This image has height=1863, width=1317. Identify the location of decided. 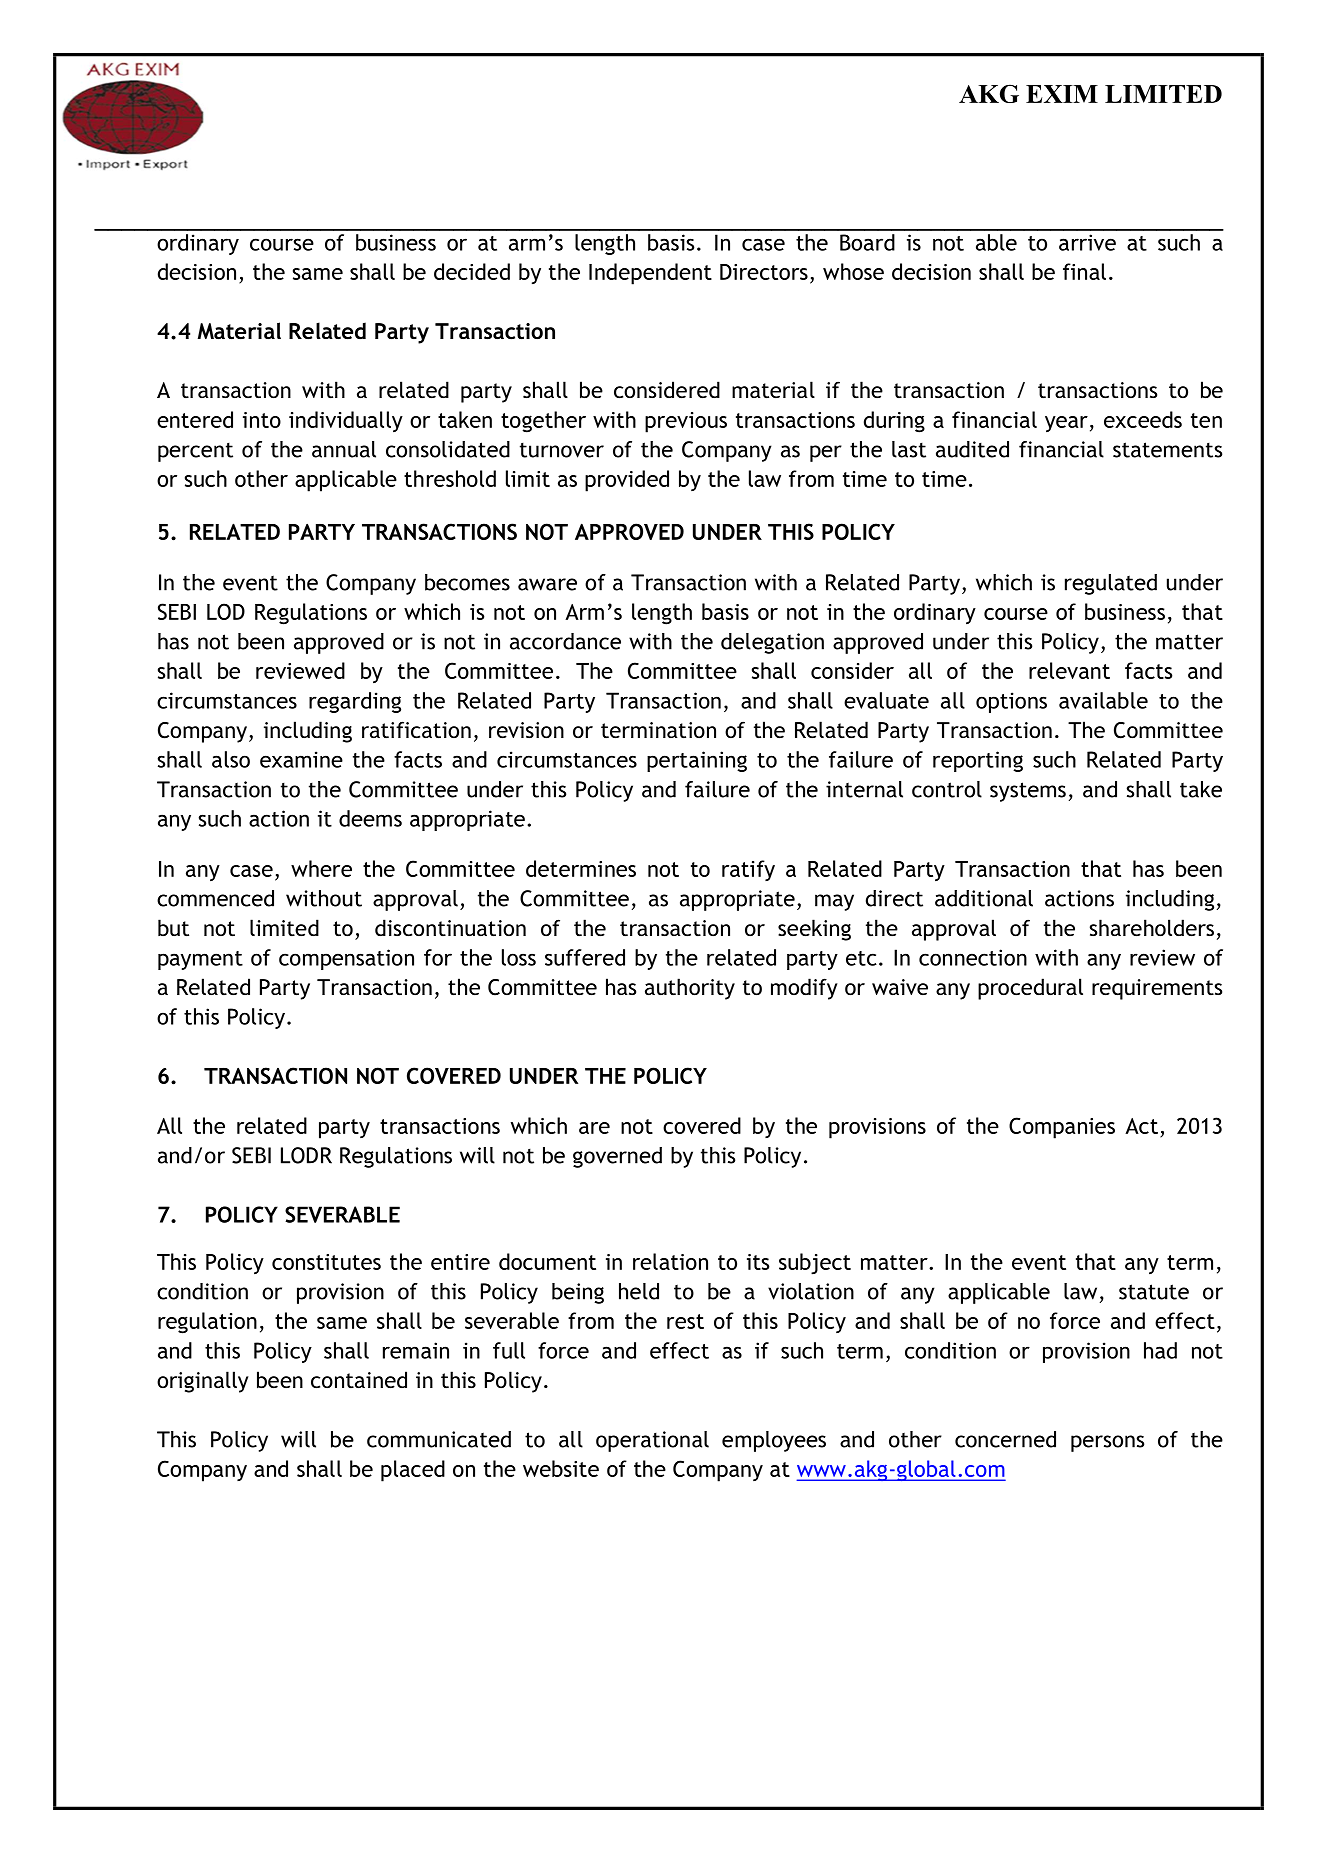
(472, 271).
